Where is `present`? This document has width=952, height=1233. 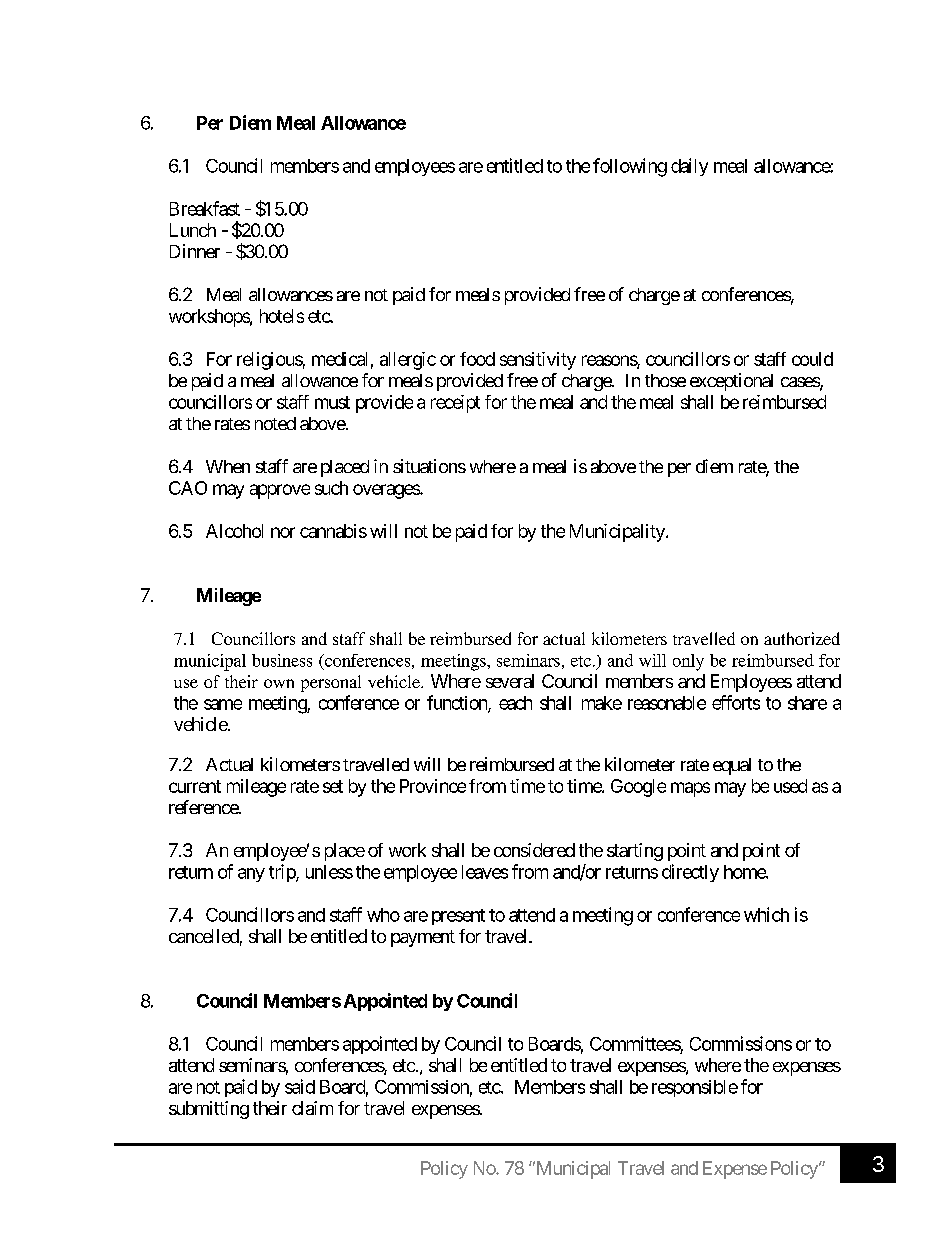 present is located at coordinates (458, 917).
